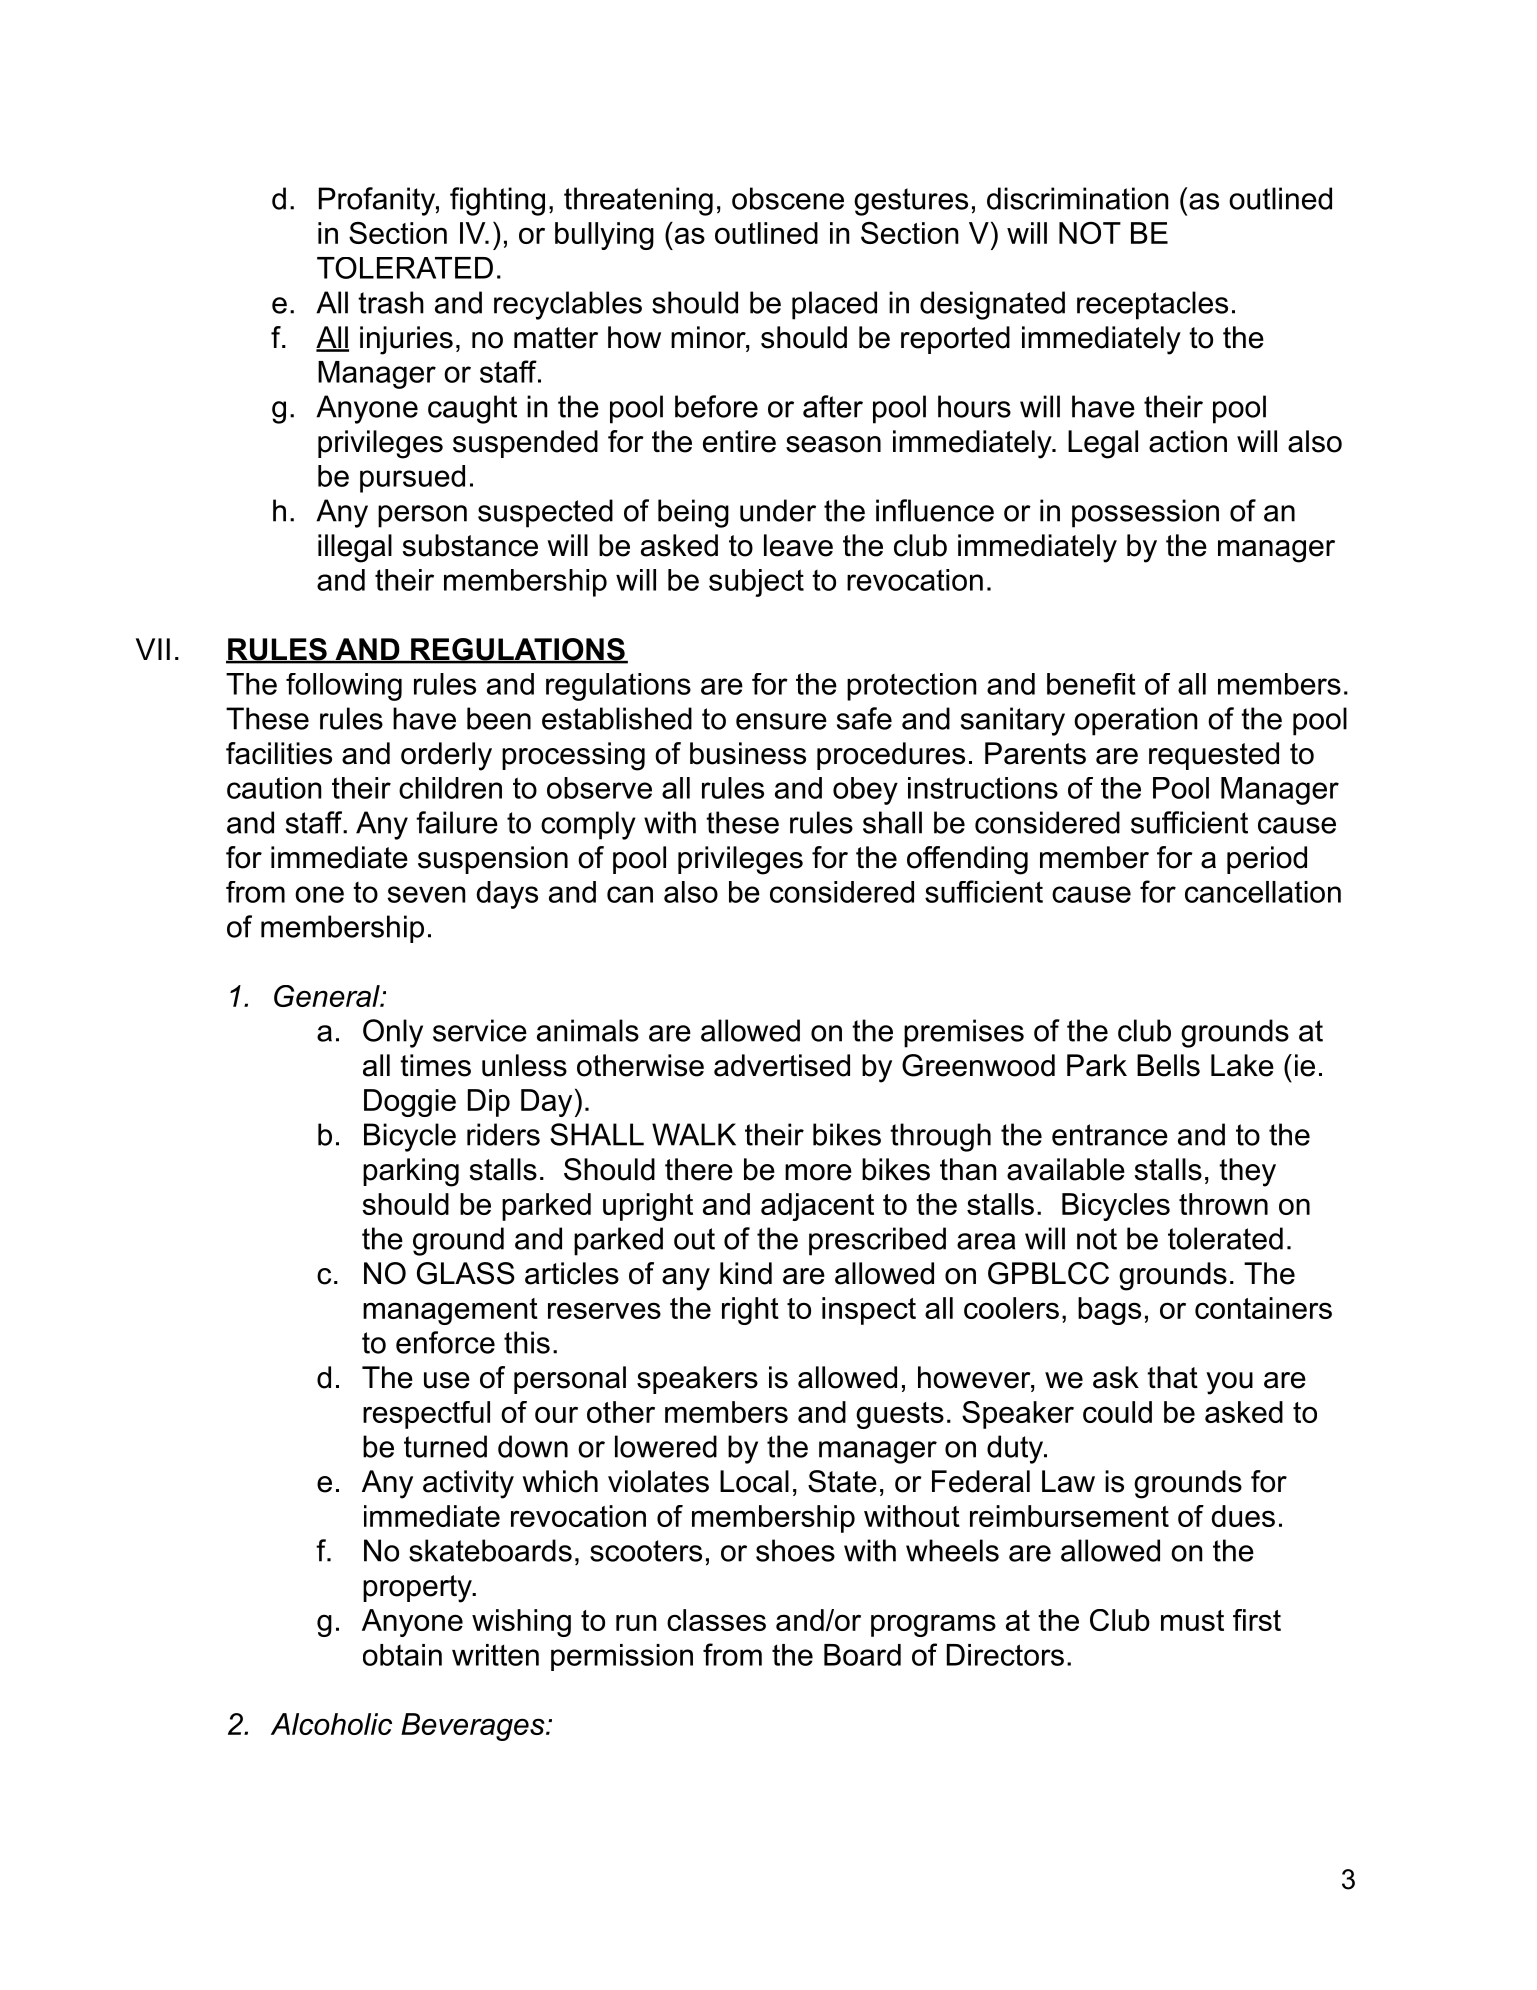 This screenshot has height=1990, width=1537. I want to click on animals, so click(588, 1030).
